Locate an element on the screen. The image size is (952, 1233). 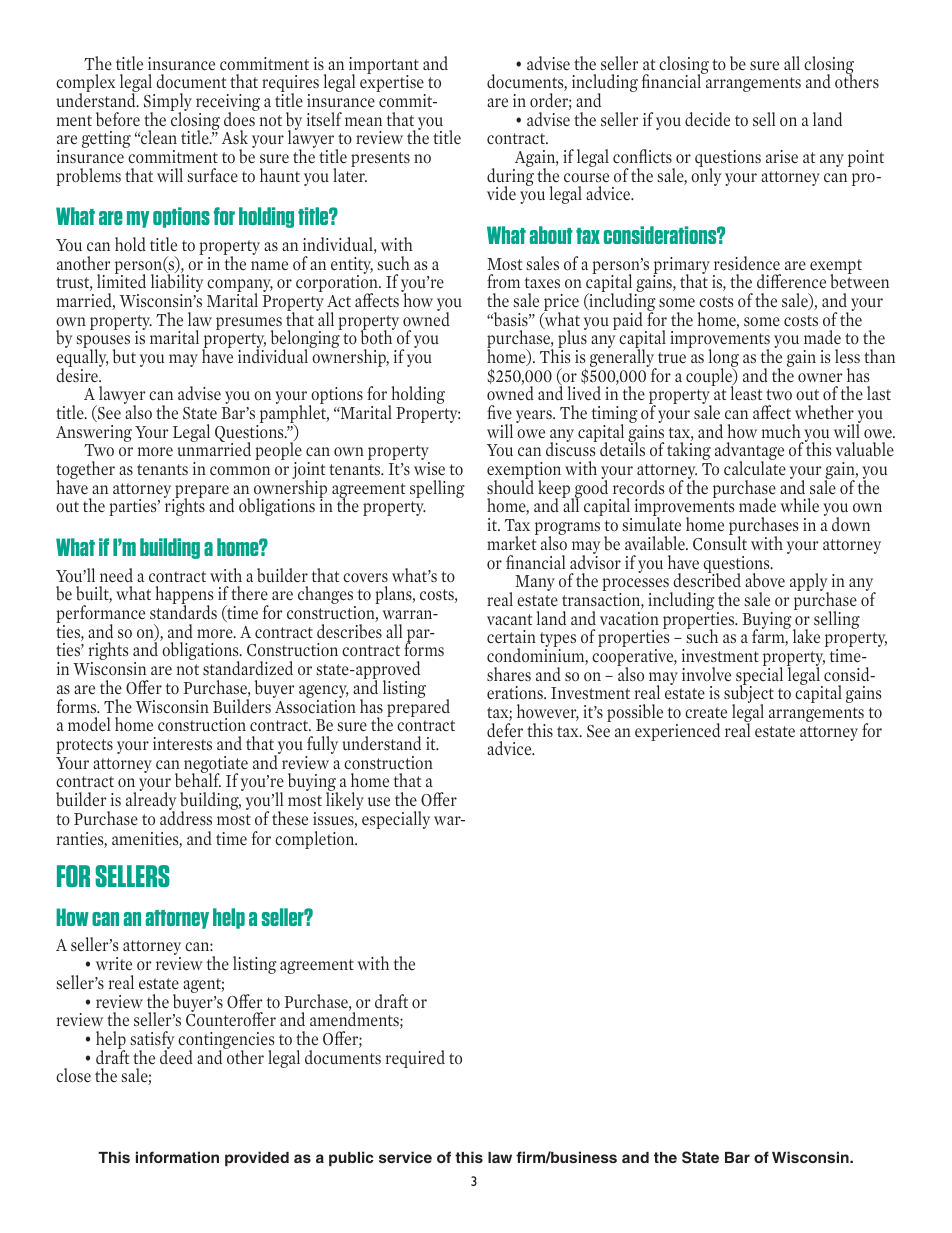
much is located at coordinates (781, 431).
